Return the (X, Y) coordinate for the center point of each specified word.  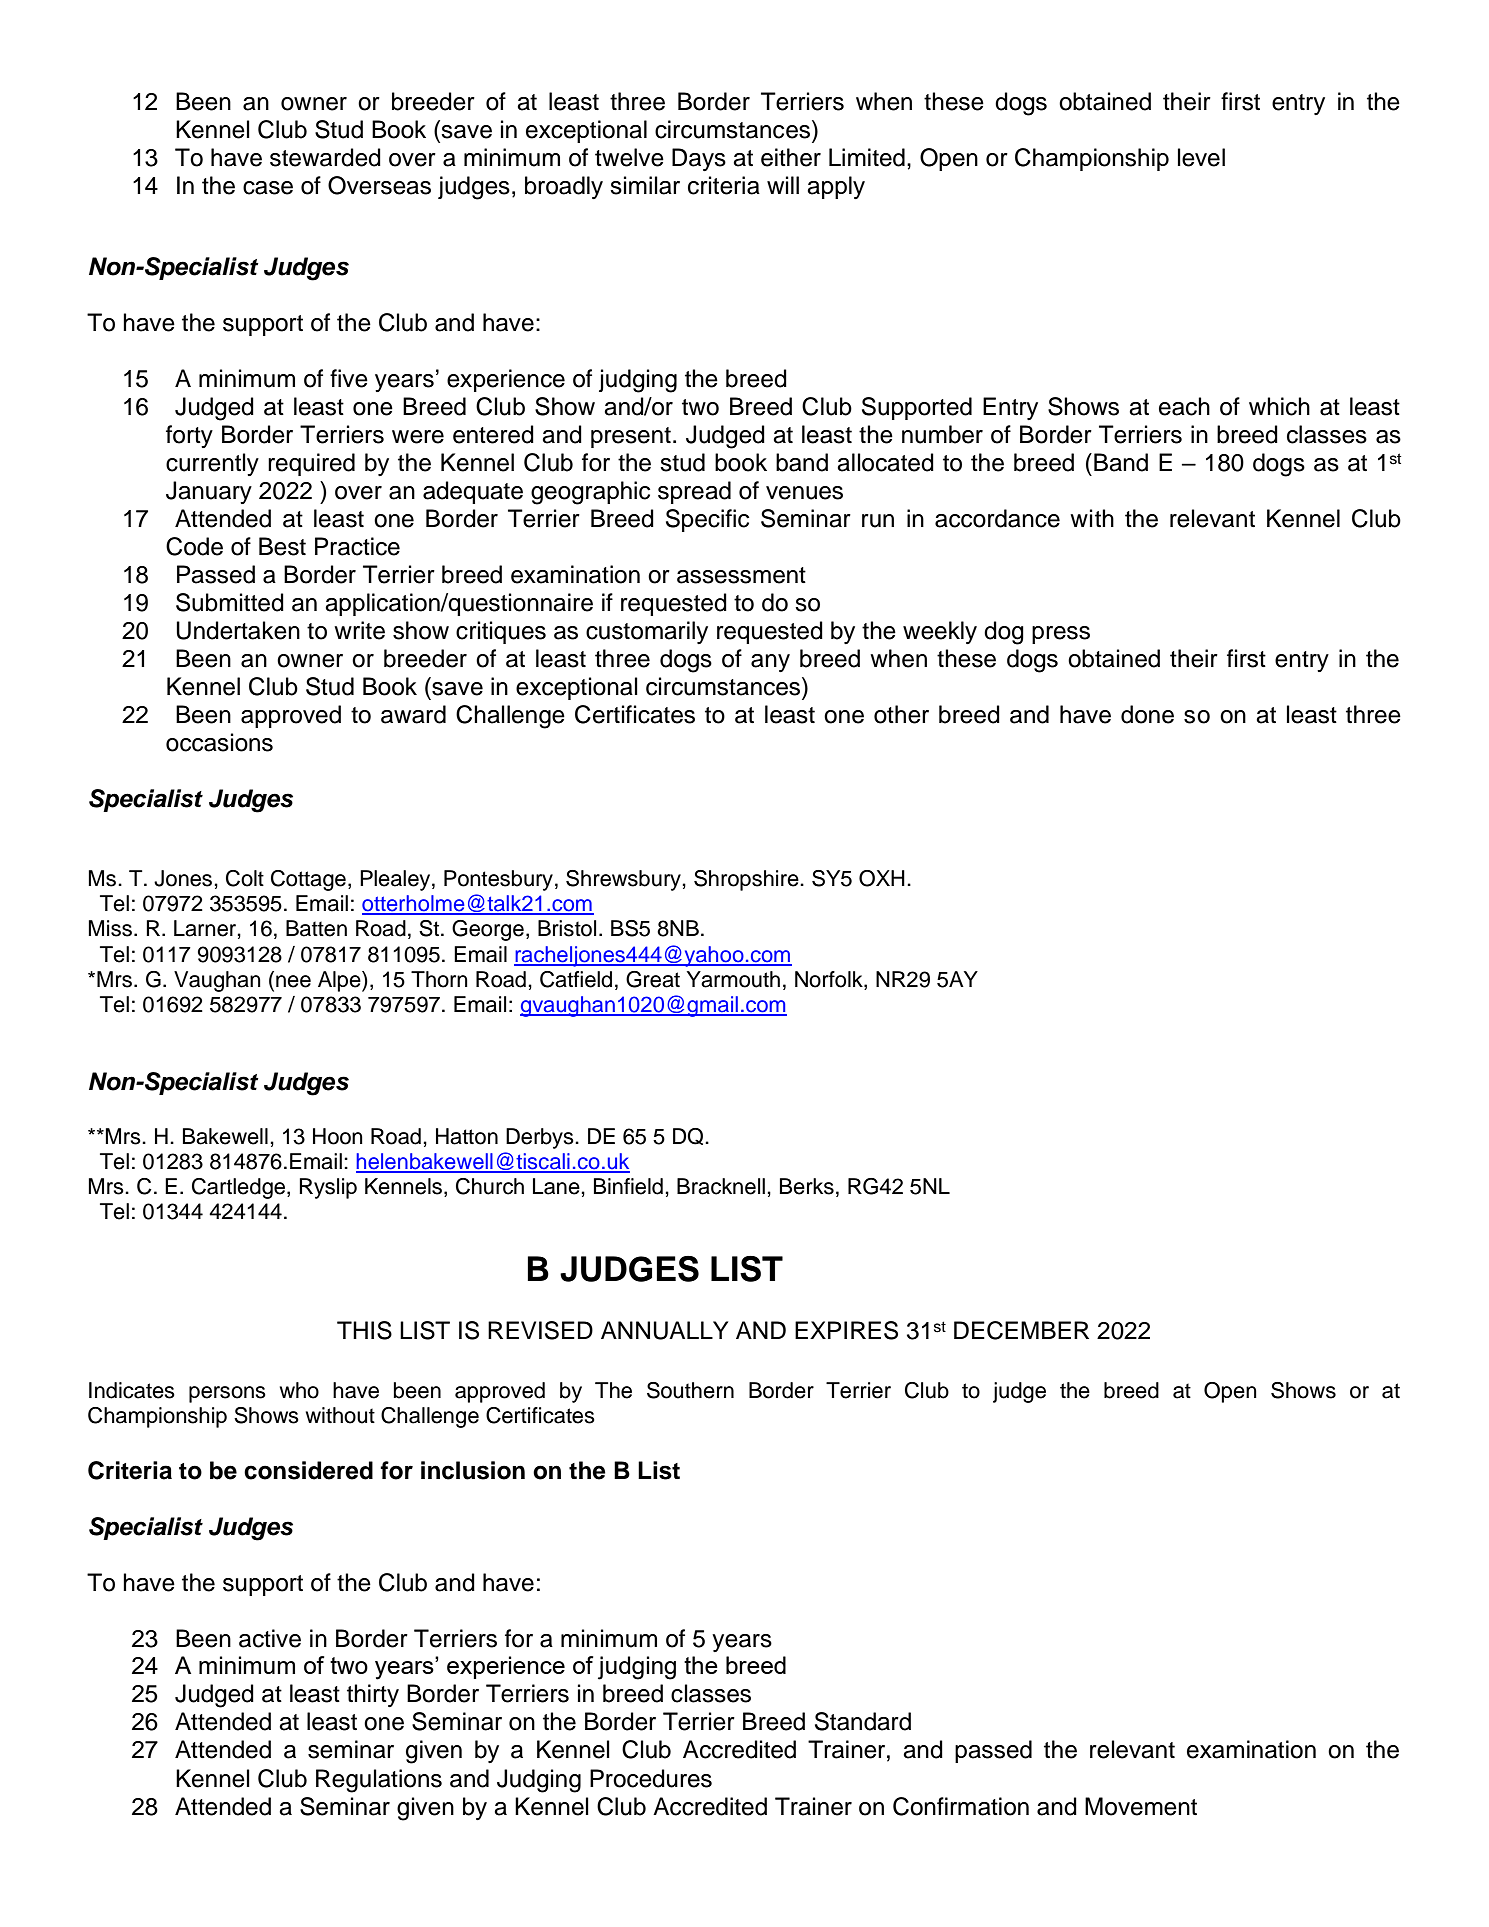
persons (227, 1394)
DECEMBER (1021, 1330)
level (1201, 157)
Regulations (379, 1781)
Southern (690, 1390)
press (1061, 635)
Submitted (230, 602)
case (268, 188)
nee (293, 981)
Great (653, 979)
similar (645, 185)
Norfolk (830, 979)
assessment (741, 575)
